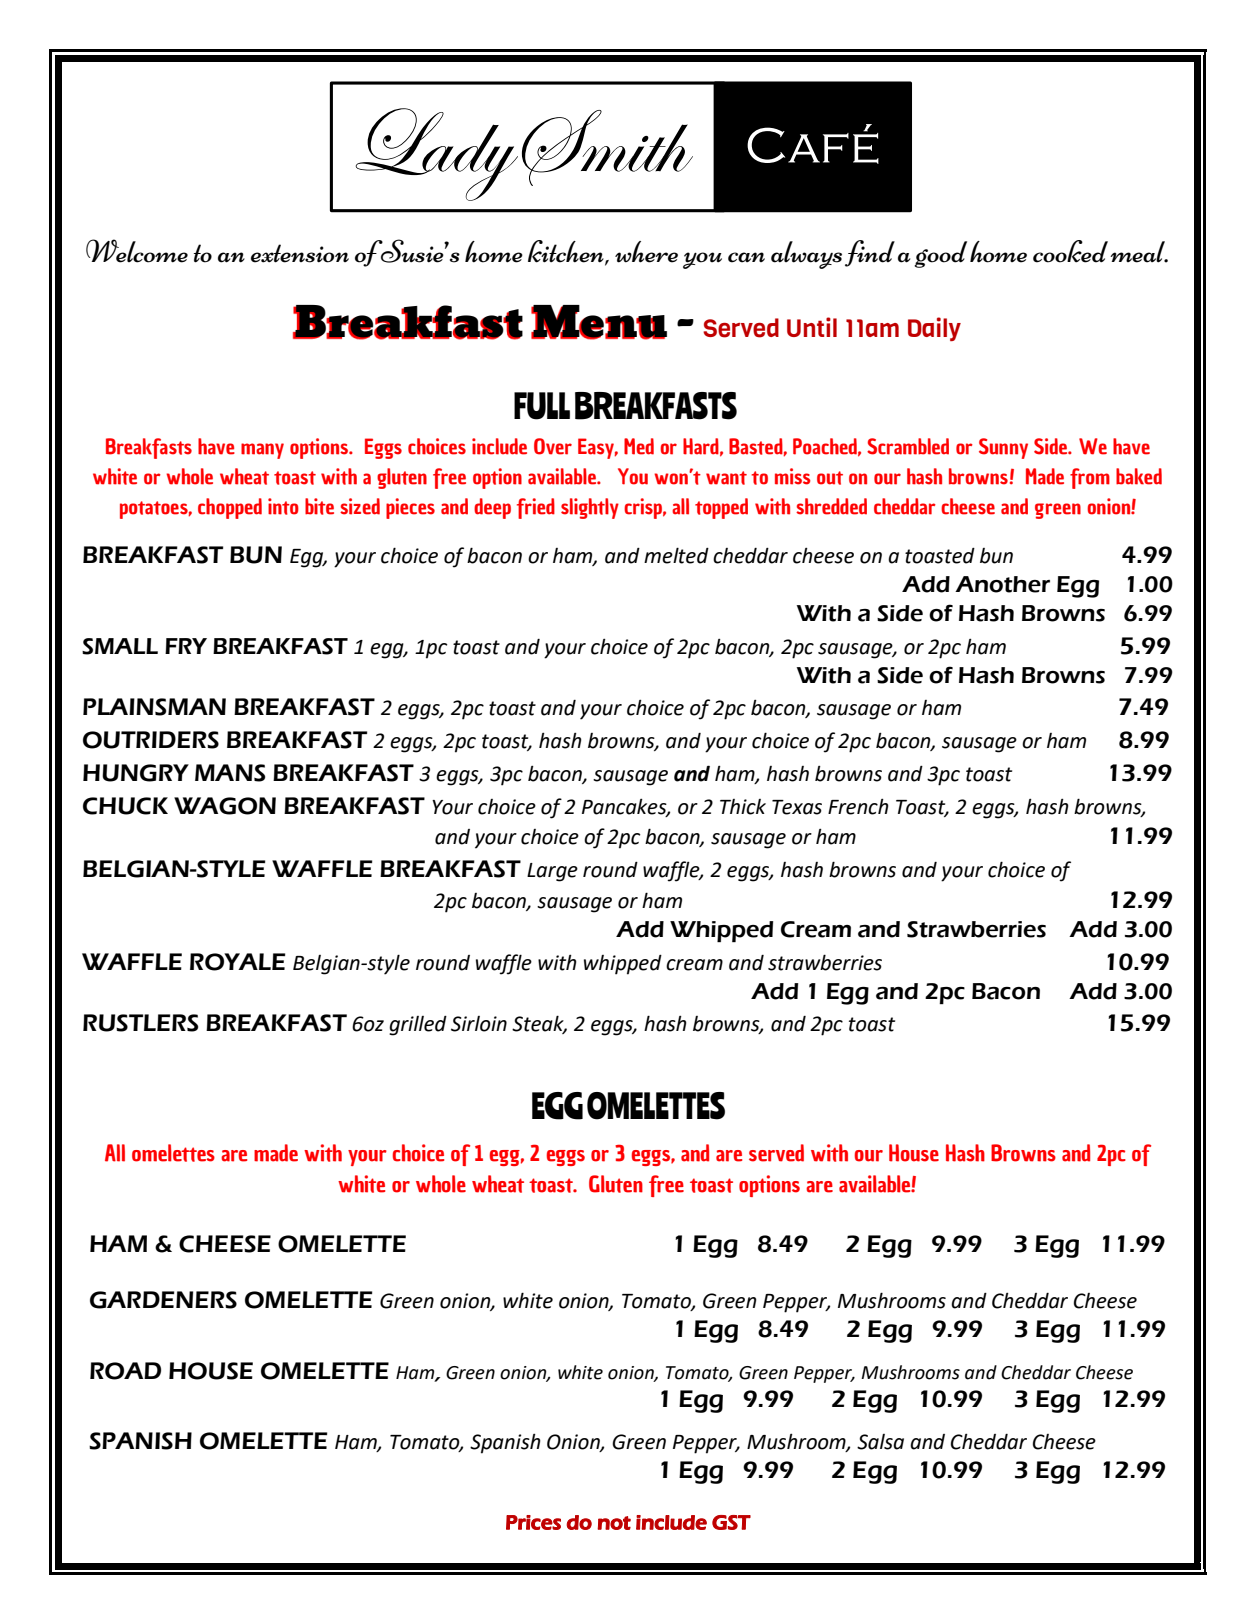  I want to click on cooked, so click(1070, 251).
